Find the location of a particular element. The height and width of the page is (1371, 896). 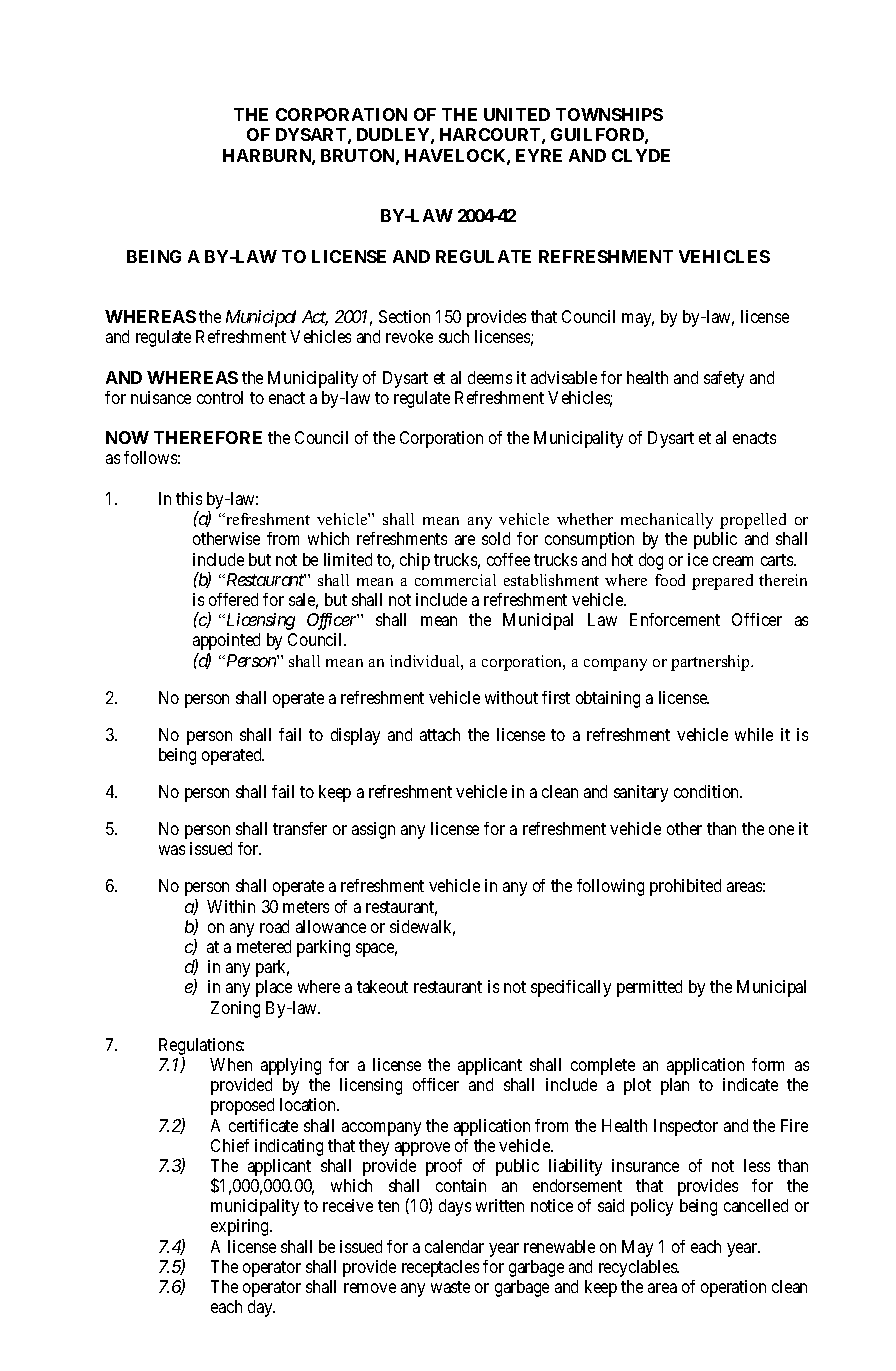

partnership is located at coordinates (711, 663).
